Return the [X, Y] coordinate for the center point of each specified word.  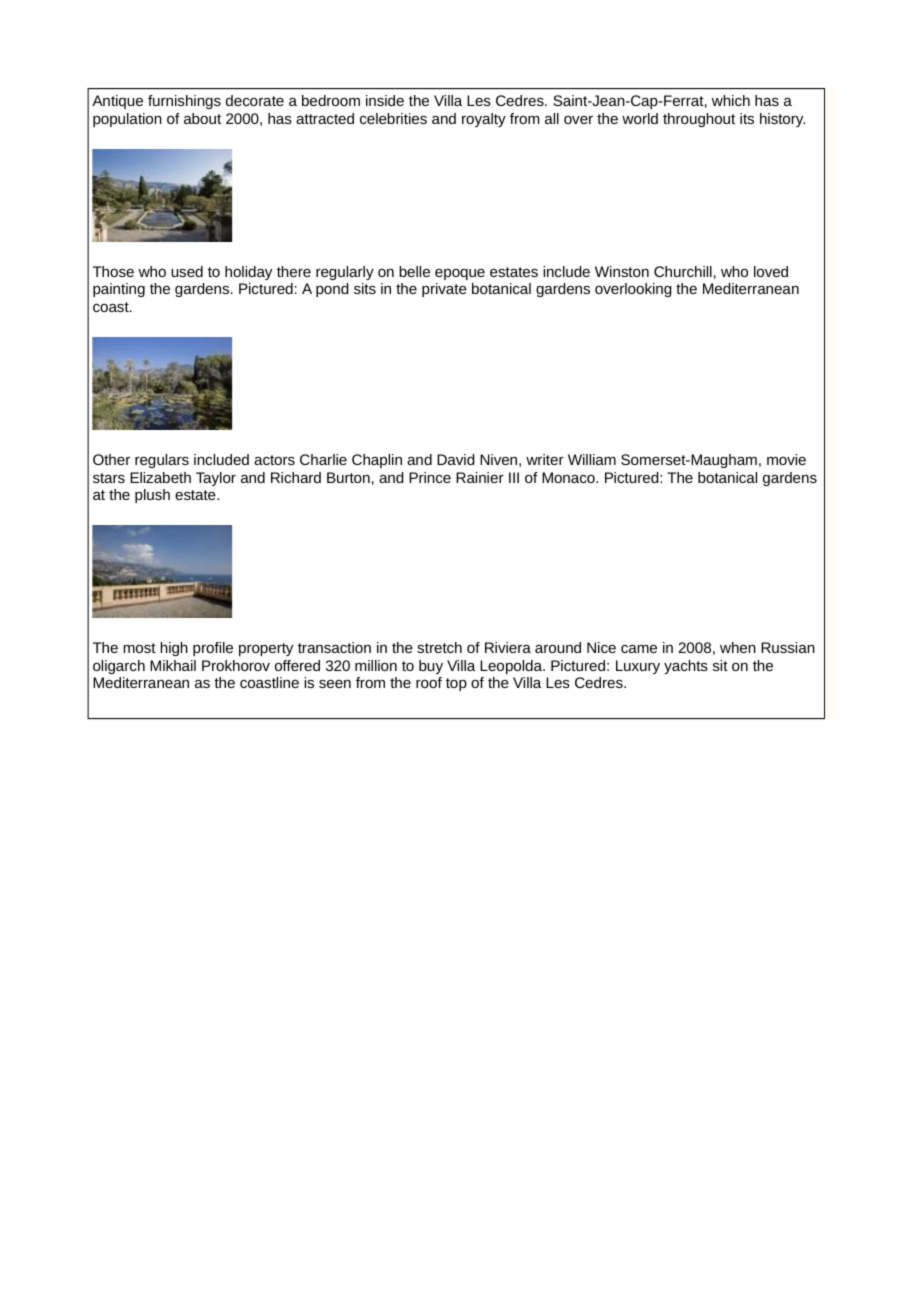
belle [414, 271]
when [738, 647]
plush [152, 496]
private [444, 290]
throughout [699, 120]
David [456, 459]
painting [119, 290]
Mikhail [173, 665]
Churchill [683, 271]
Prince [430, 477]
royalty [484, 120]
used [187, 271]
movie [786, 459]
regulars [162, 461]
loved [771, 271]
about [202, 118]
